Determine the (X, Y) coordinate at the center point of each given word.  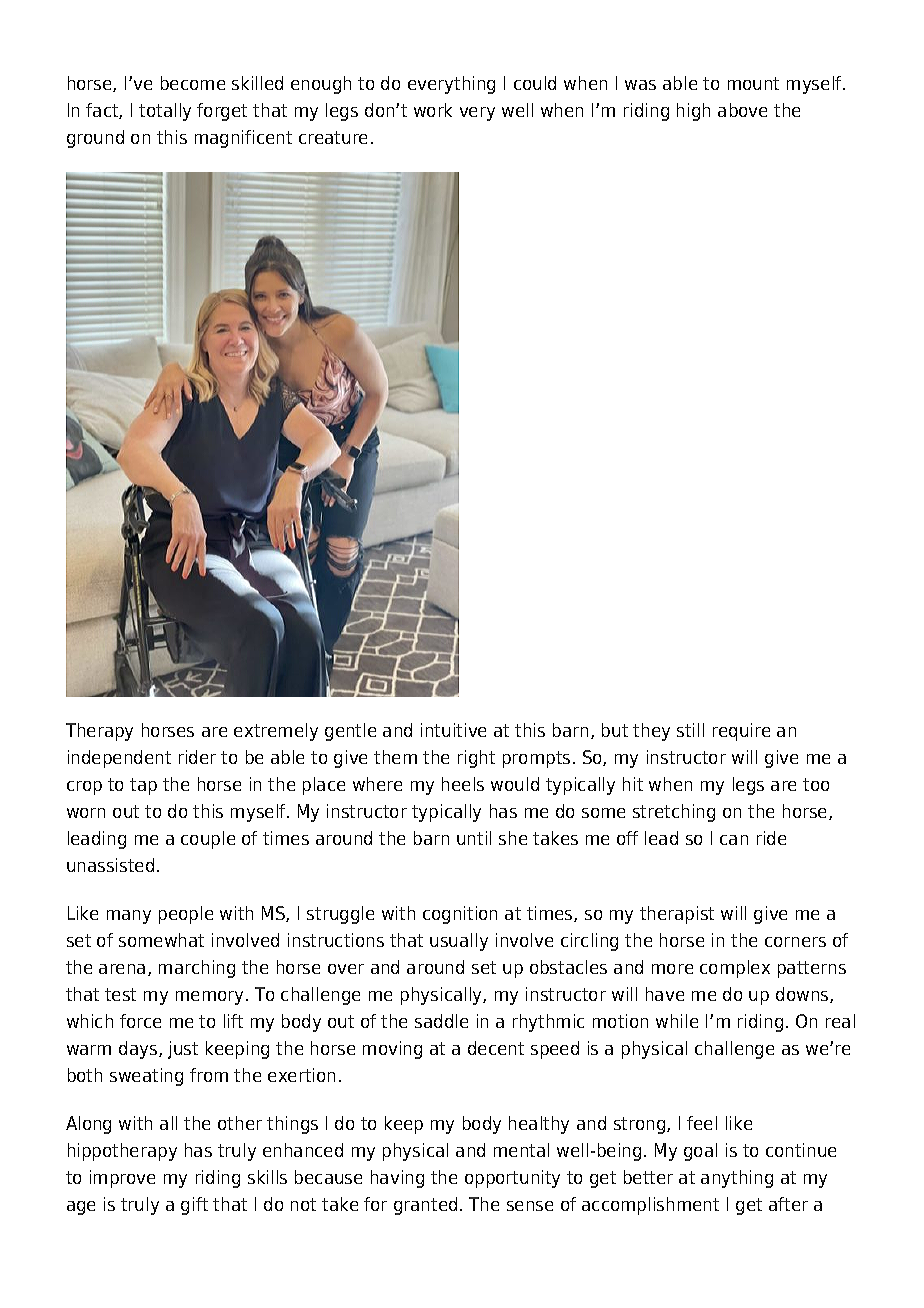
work (433, 110)
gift (194, 1206)
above (742, 110)
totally (165, 112)
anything (737, 1179)
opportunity (512, 1179)
